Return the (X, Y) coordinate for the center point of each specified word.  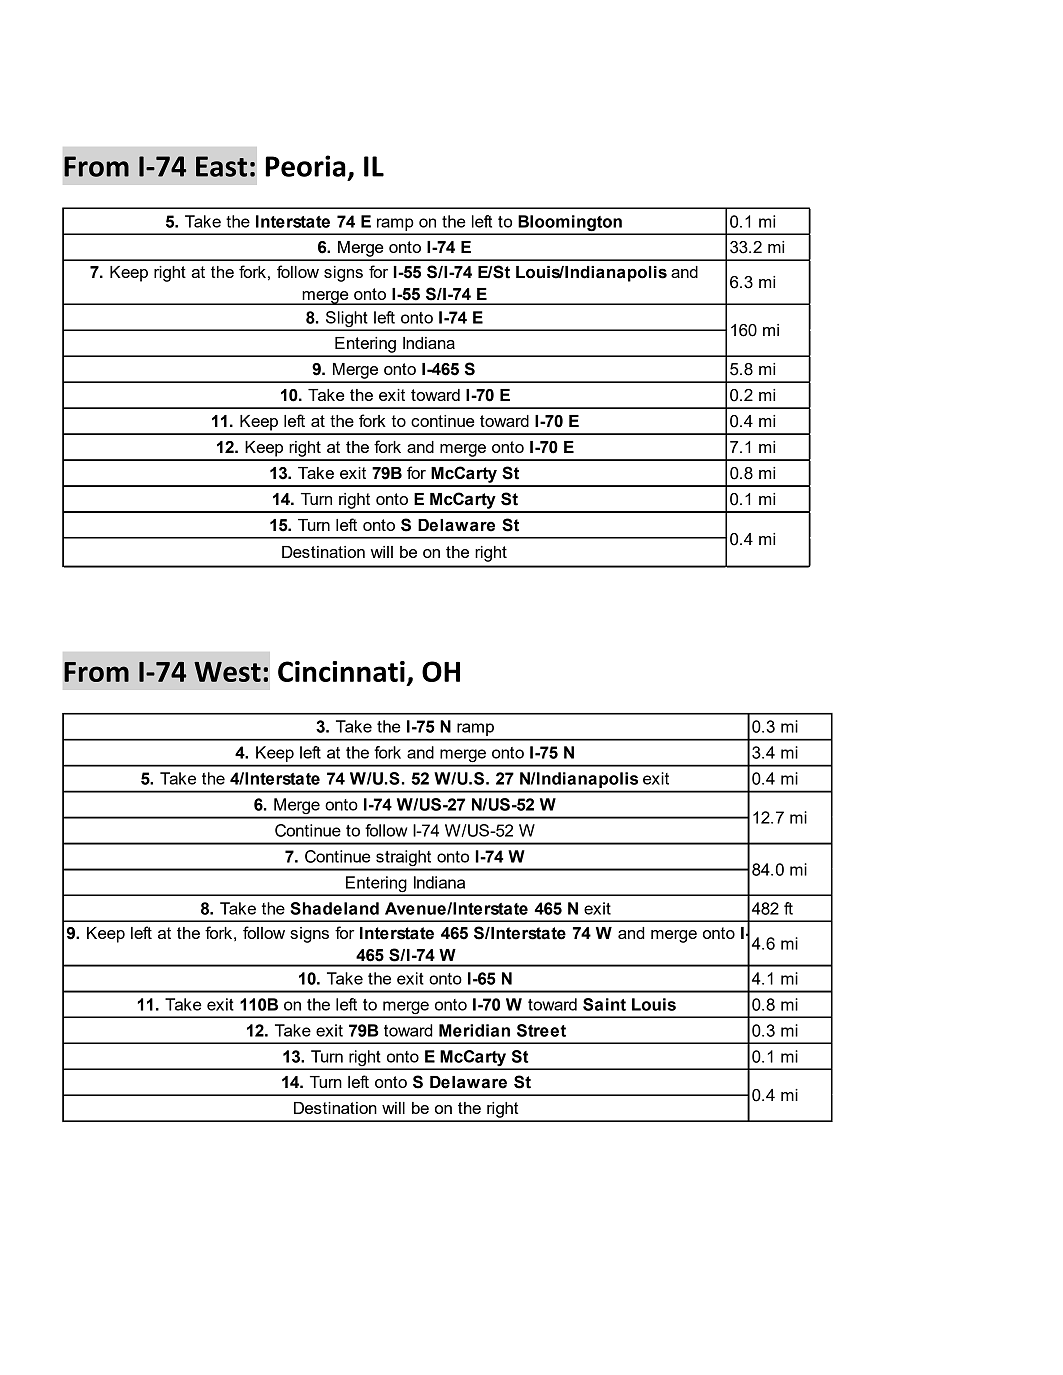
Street (541, 1030)
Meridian (474, 1030)
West (227, 672)
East (221, 166)
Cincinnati (341, 671)
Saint (604, 1004)
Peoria (305, 166)
